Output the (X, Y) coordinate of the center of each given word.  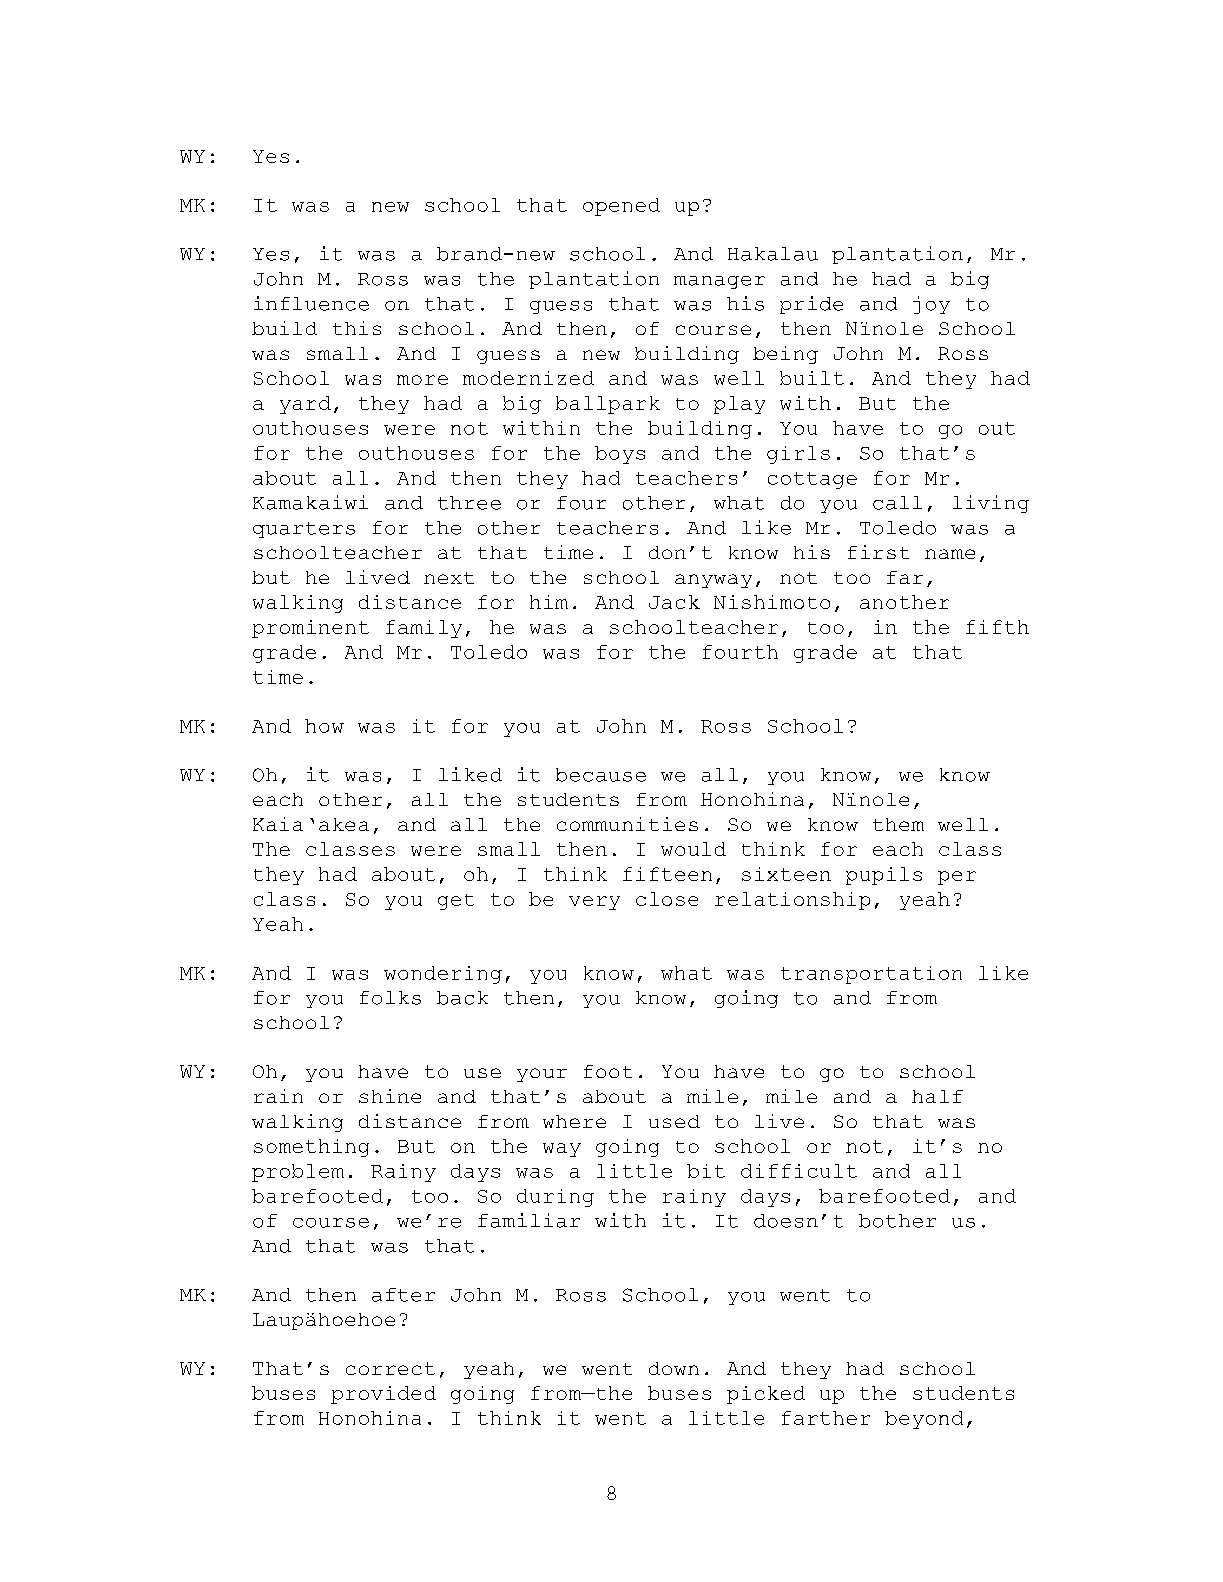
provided (383, 1395)
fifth (997, 627)
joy (931, 305)
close (667, 899)
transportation (871, 975)
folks (390, 998)
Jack (674, 602)
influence (311, 303)
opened (621, 207)
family (424, 629)
